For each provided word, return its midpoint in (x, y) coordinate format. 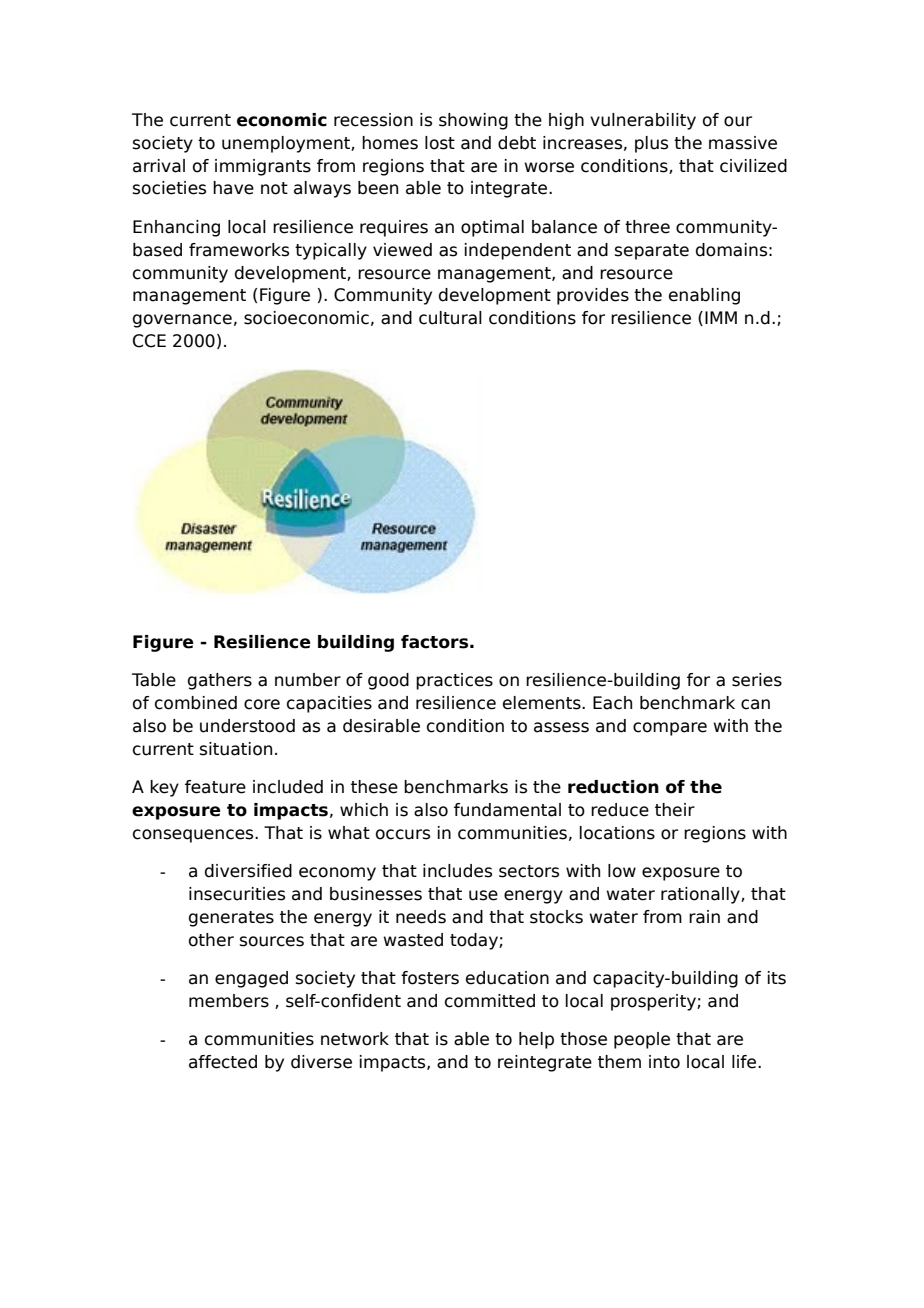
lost (440, 143)
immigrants (263, 167)
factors (434, 642)
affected (223, 1062)
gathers (220, 681)
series (757, 680)
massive (743, 143)
